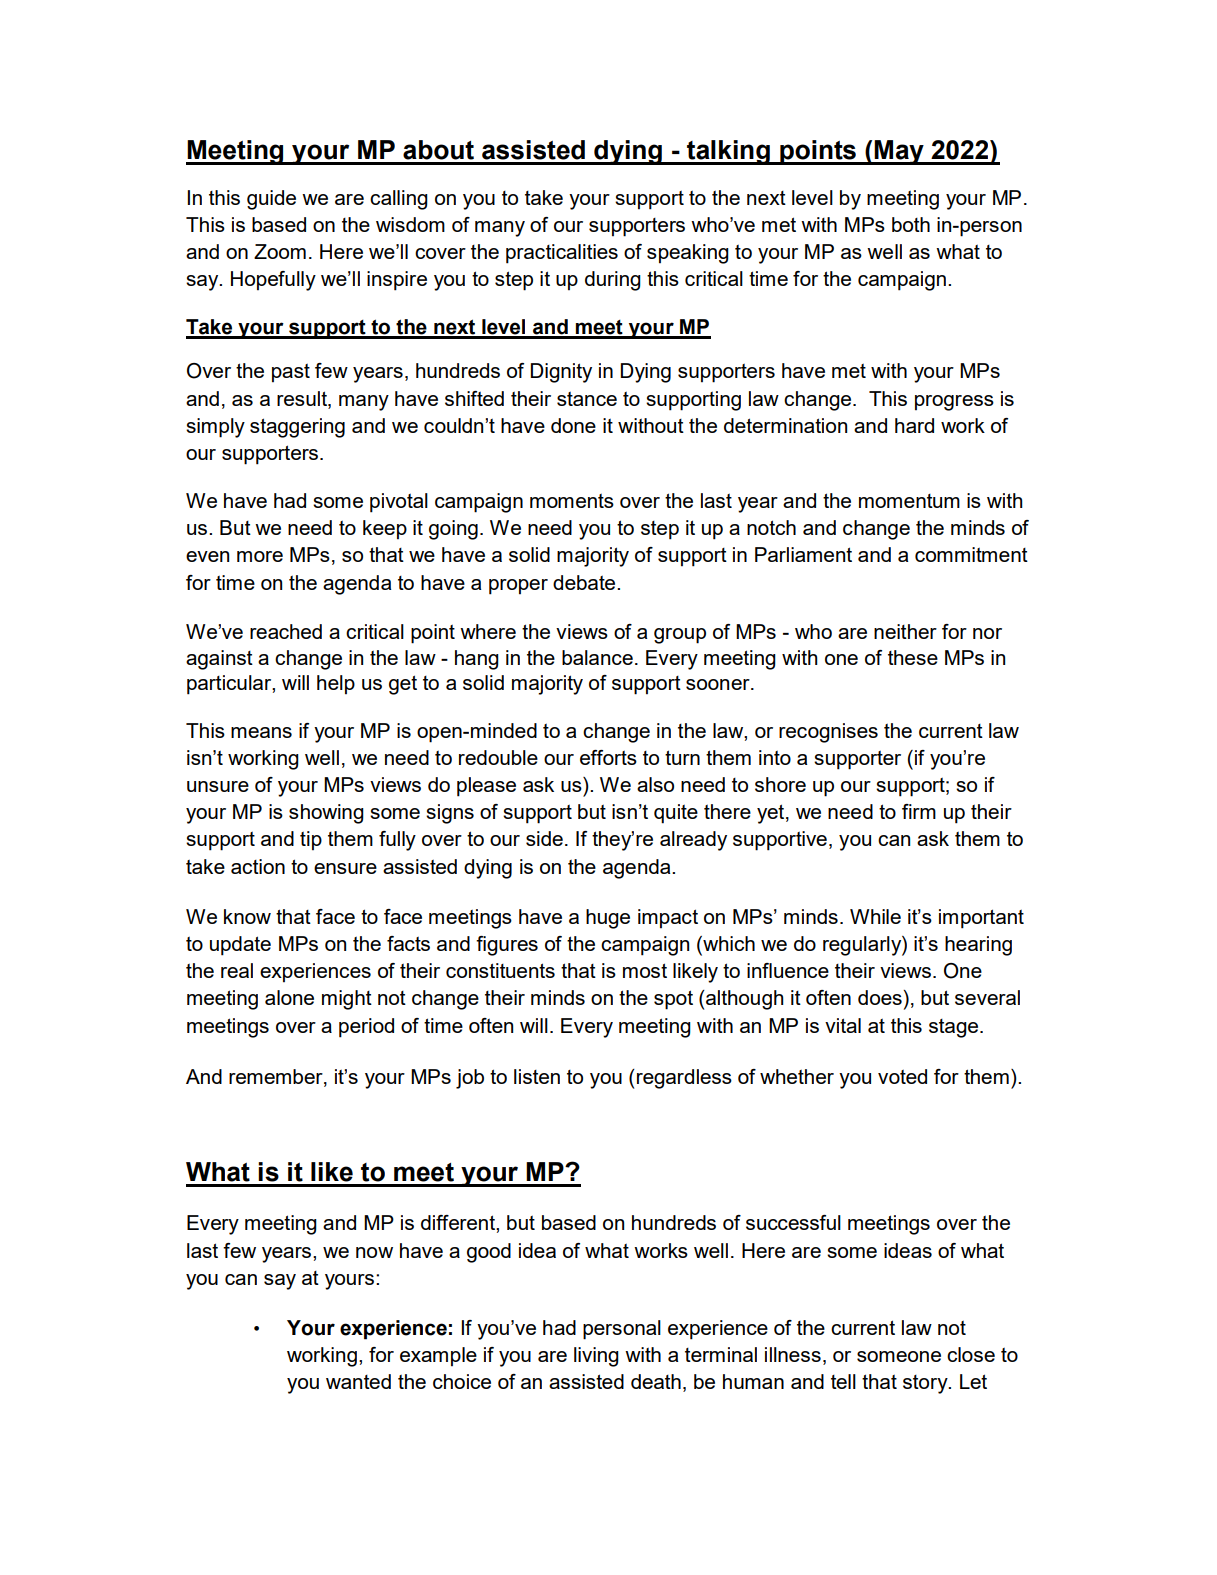  What do you see at coordinates (258, 866) in the document?
I see `action` at bounding box center [258, 866].
